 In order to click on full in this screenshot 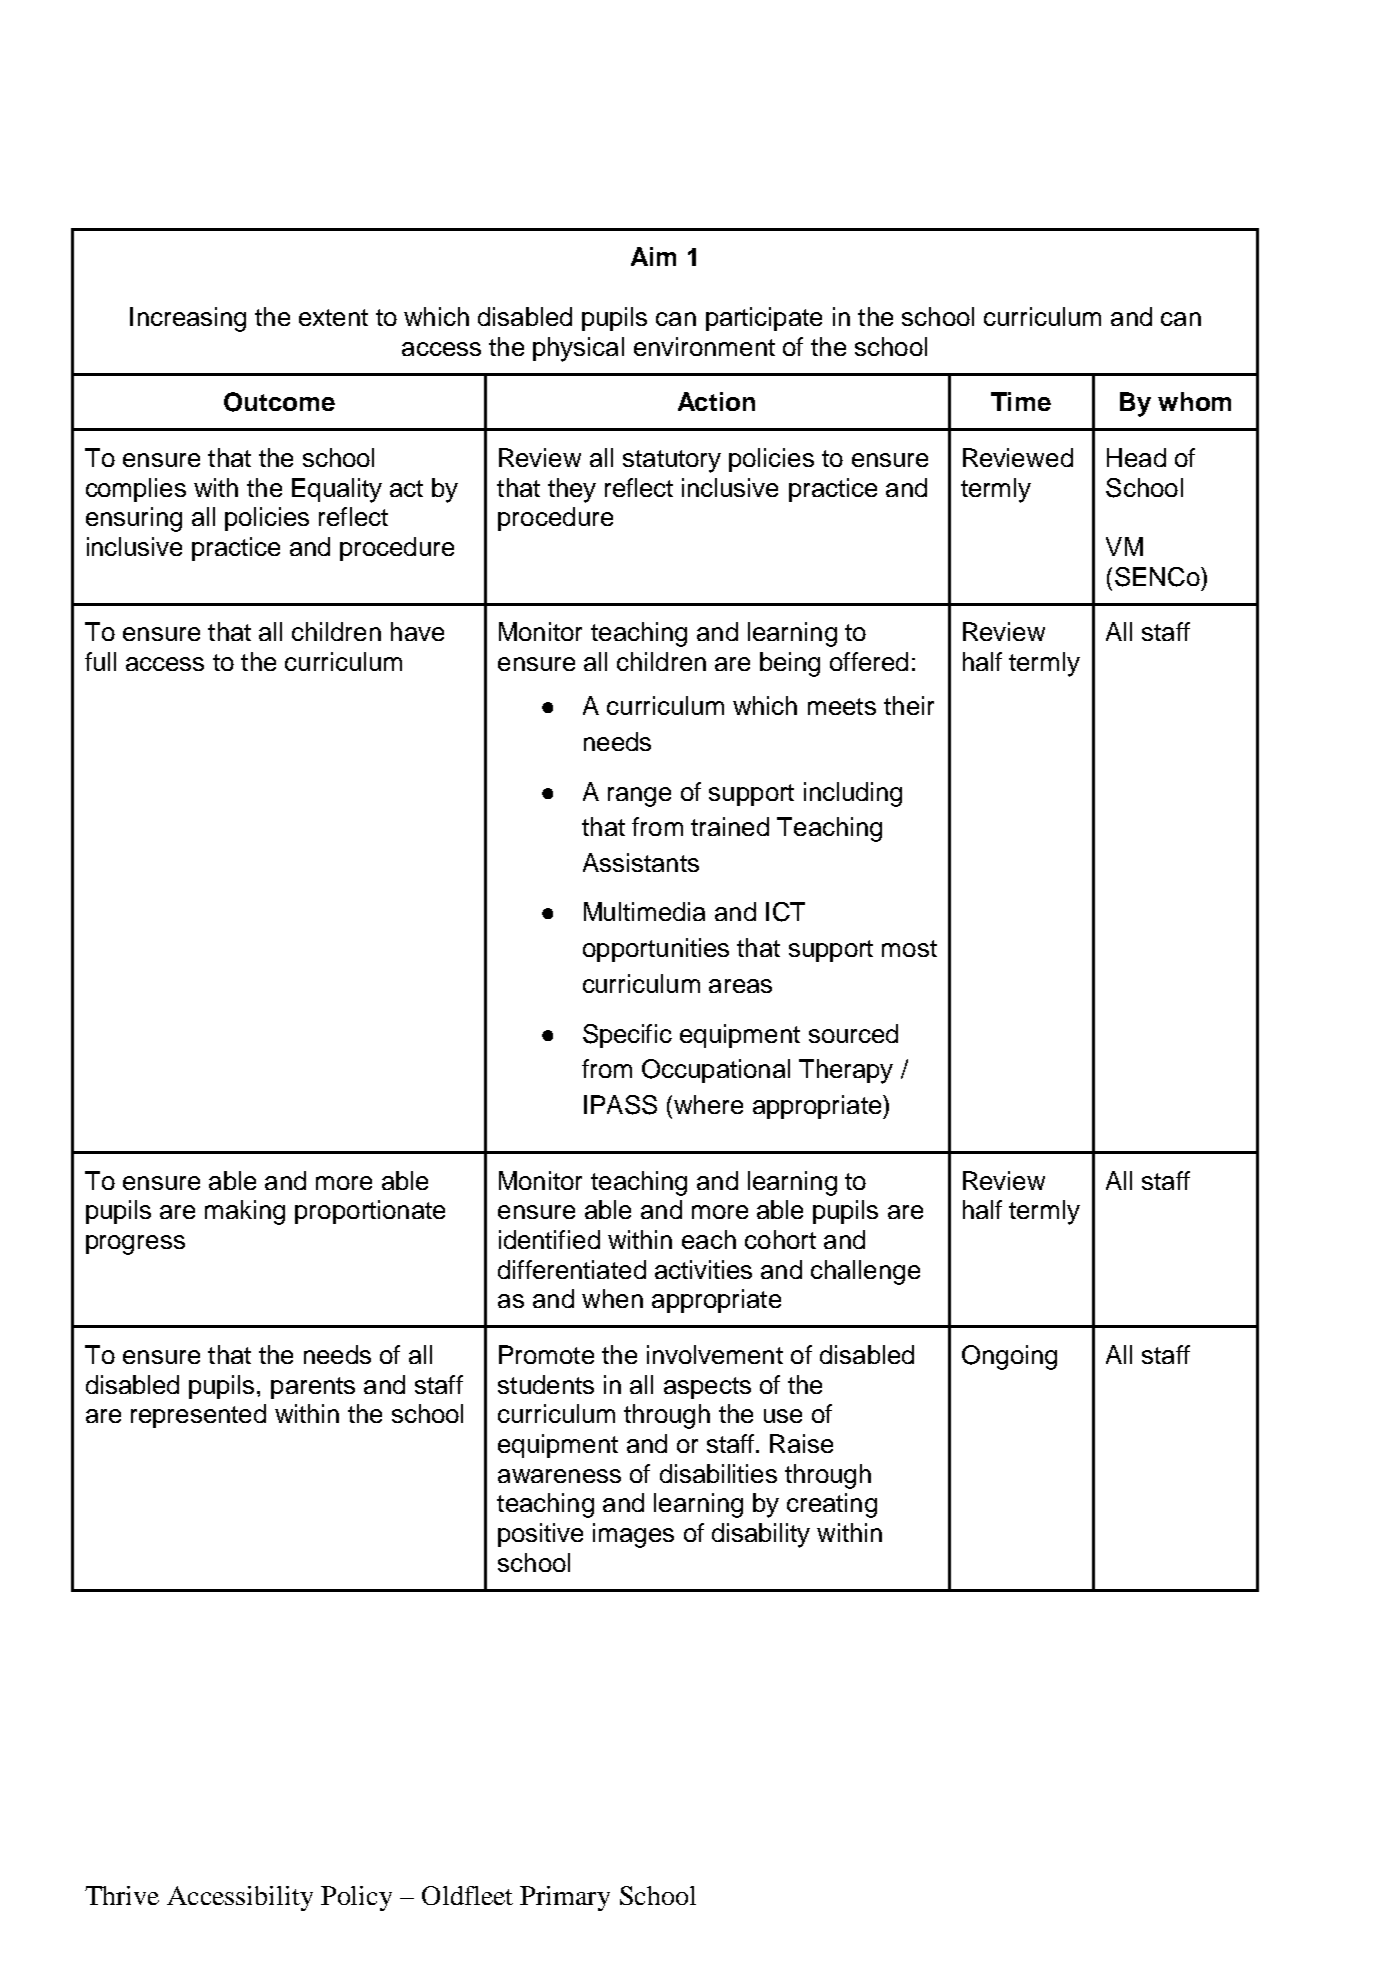, I will do `click(100, 661)`.
